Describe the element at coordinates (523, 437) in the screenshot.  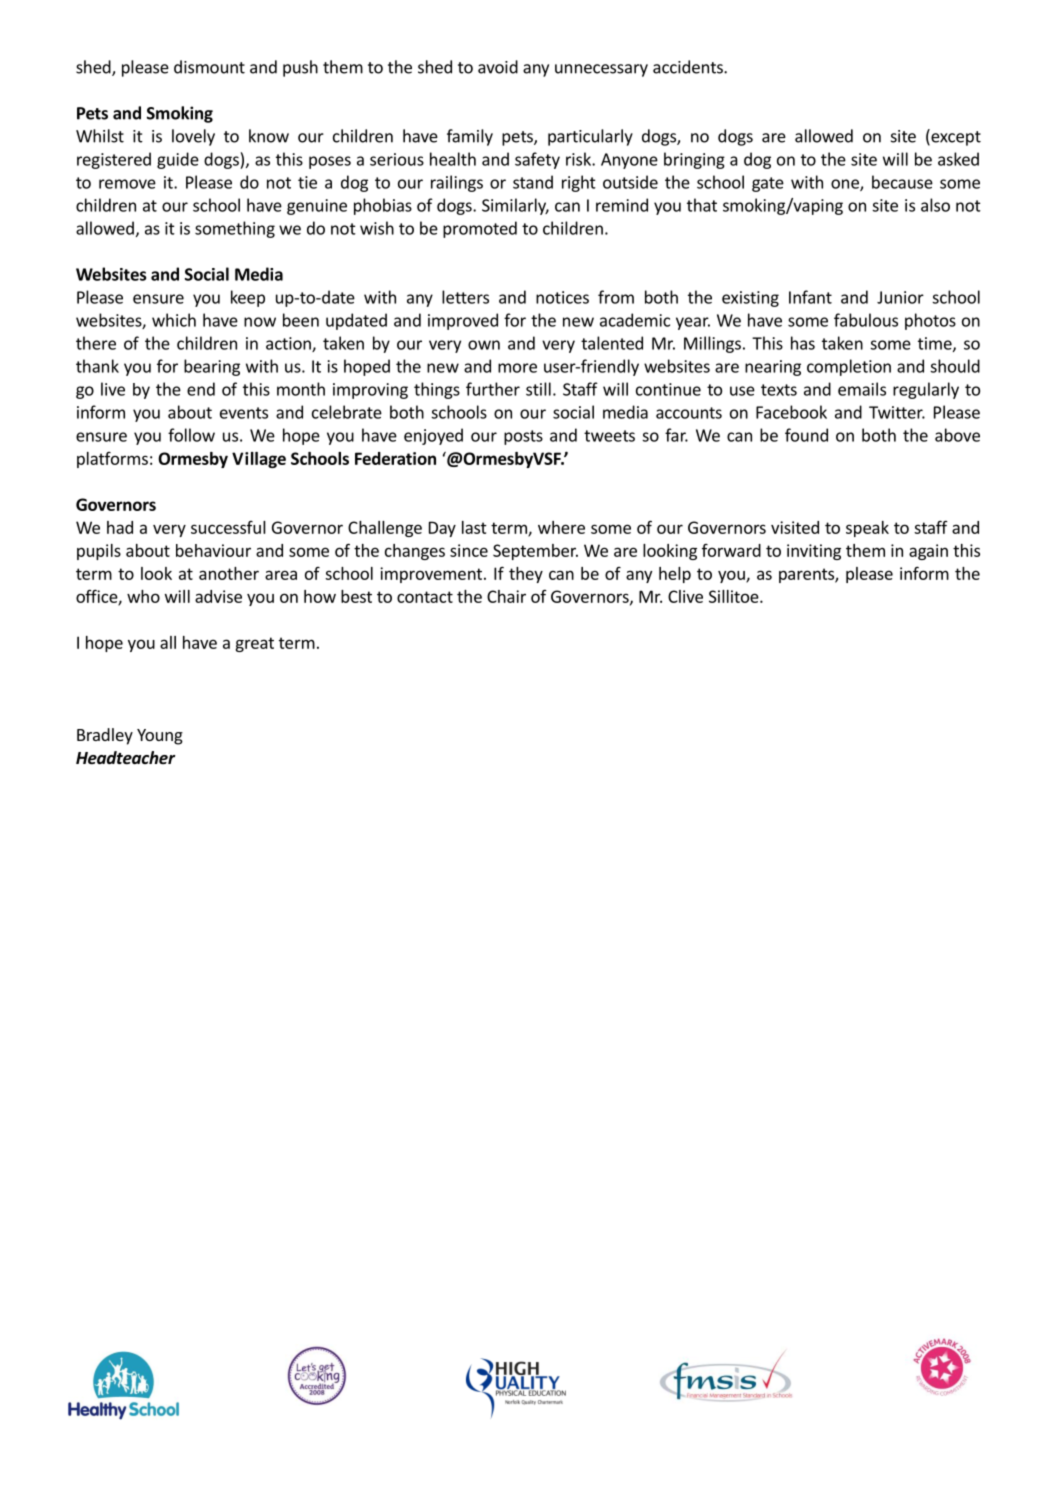
I see `posts` at that location.
